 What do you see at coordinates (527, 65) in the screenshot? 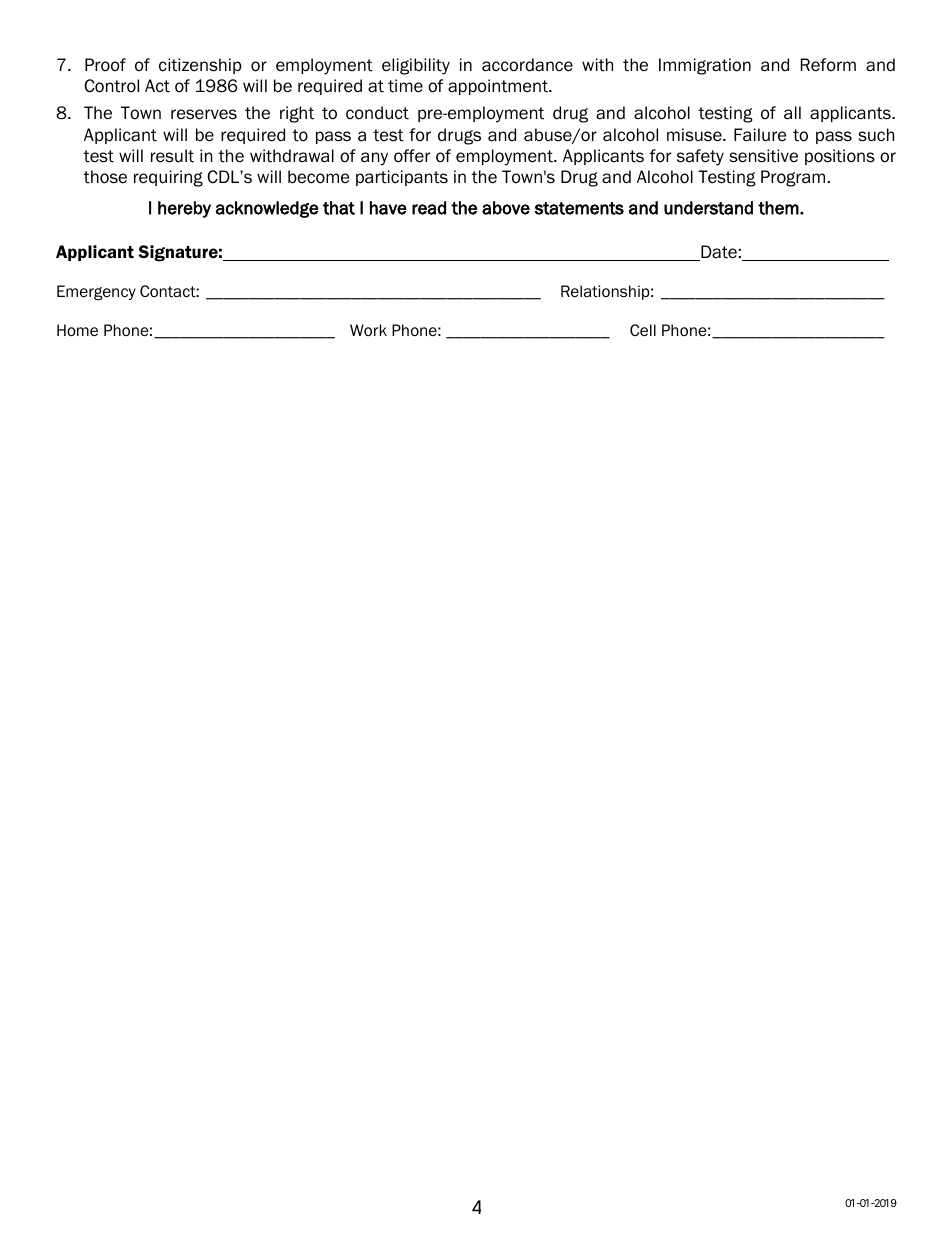
I see `accordance` at bounding box center [527, 65].
